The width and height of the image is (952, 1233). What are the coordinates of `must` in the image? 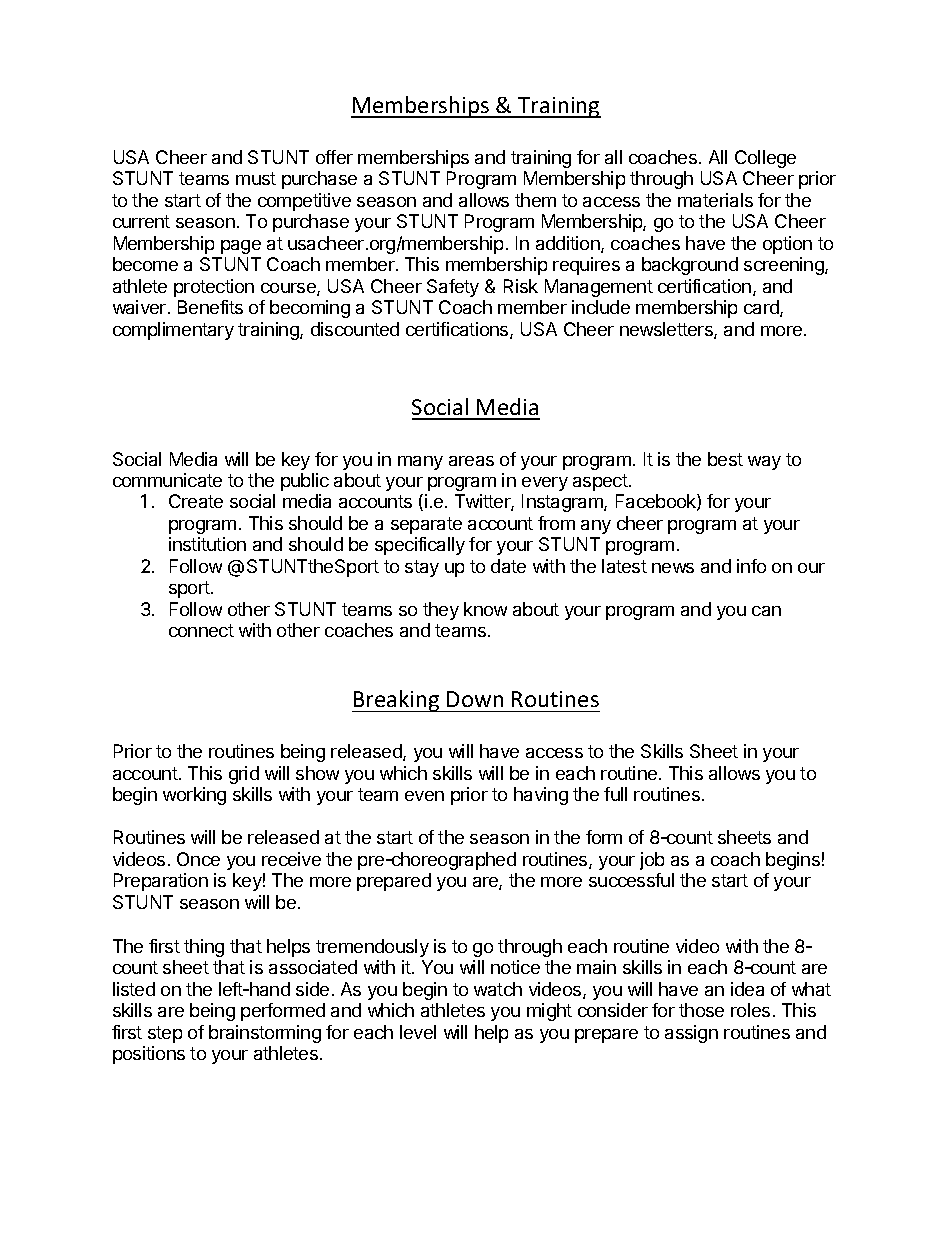 It's located at (256, 178).
